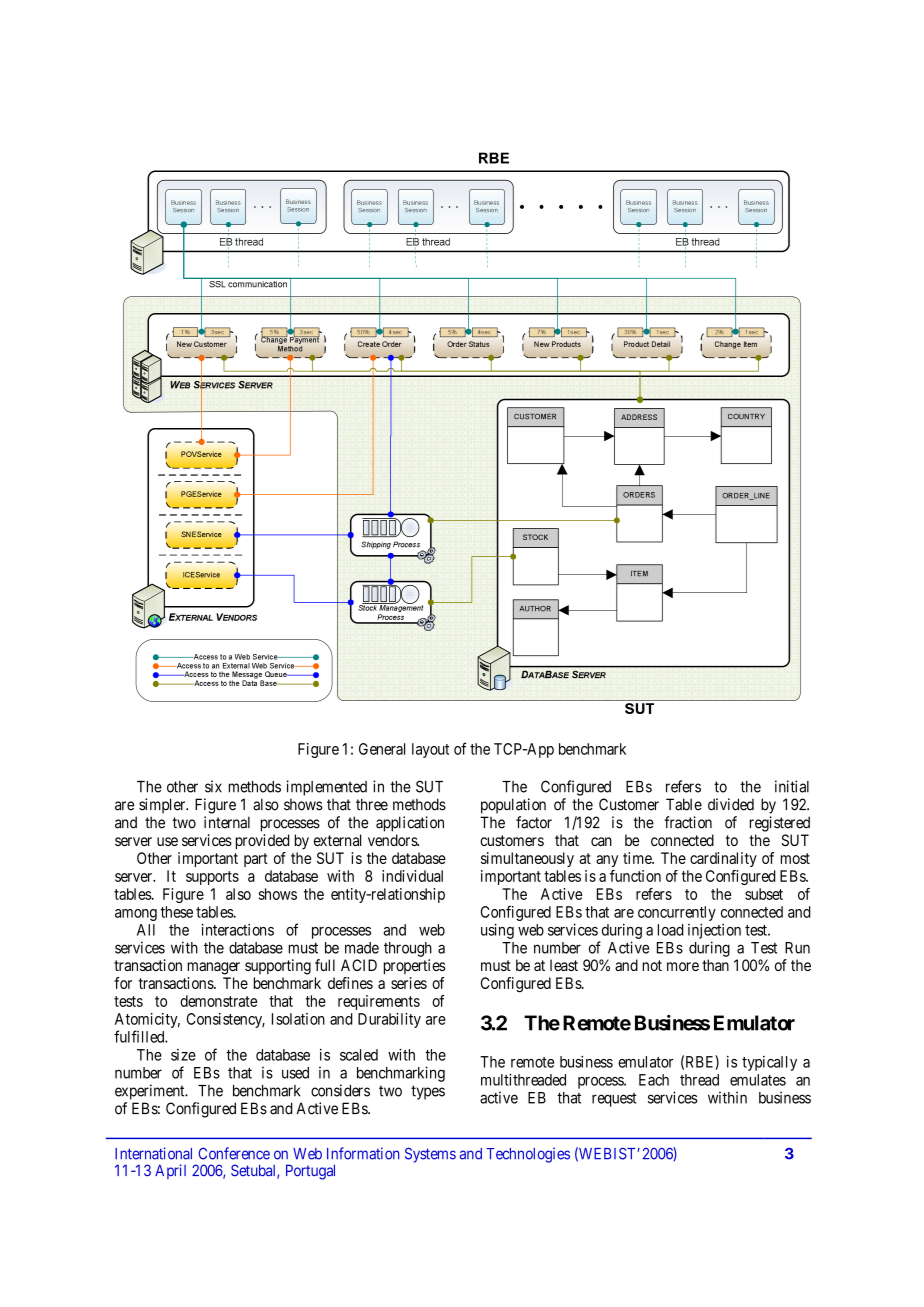 The width and height of the image is (924, 1307). What do you see at coordinates (213, 786) in the image?
I see `six` at bounding box center [213, 786].
